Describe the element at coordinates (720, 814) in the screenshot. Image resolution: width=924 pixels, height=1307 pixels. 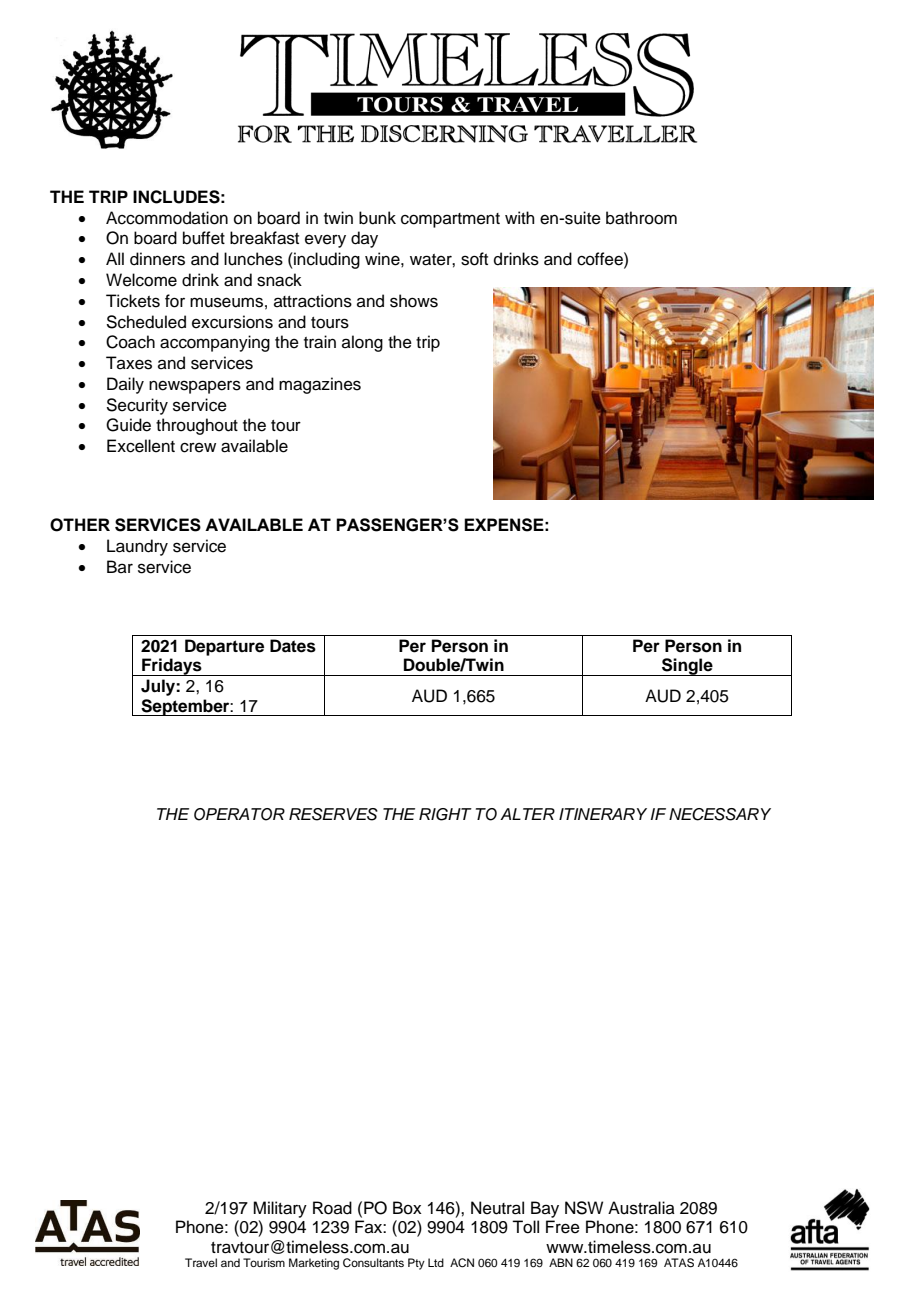
I see `NECESSARY` at that location.
